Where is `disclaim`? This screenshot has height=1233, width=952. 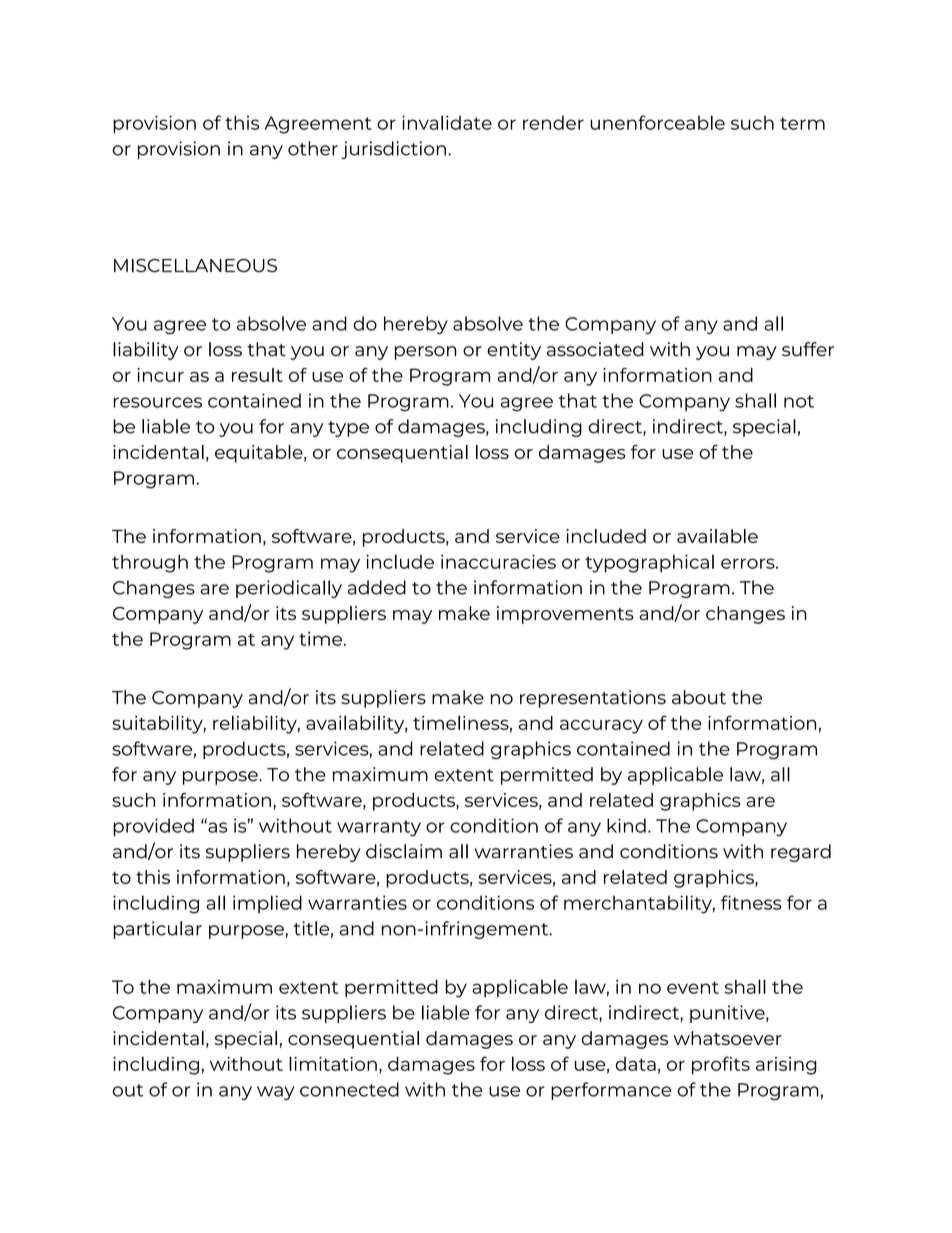
disclaim is located at coordinates (404, 851).
